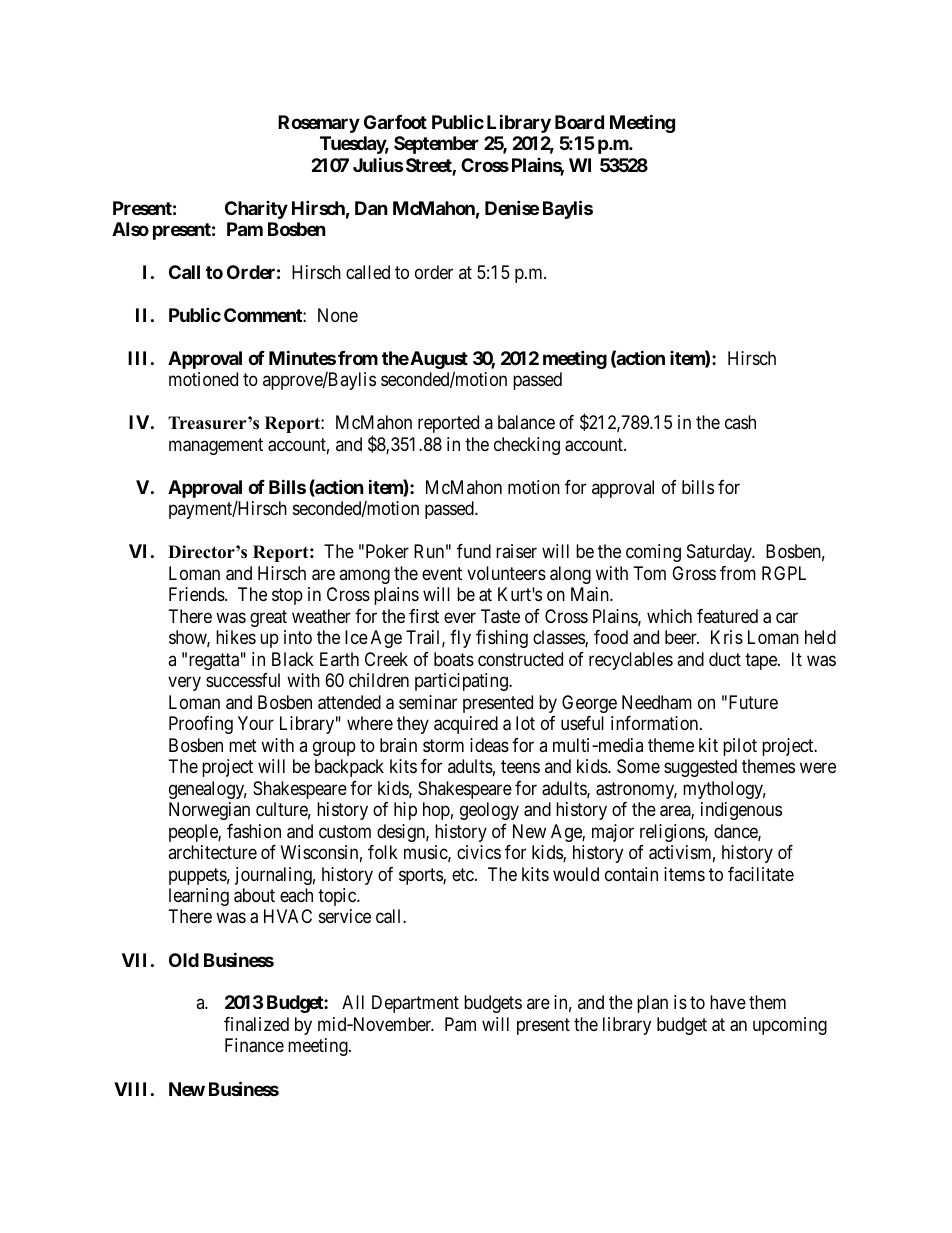 The width and height of the image is (952, 1233). Describe the element at coordinates (460, 617) in the image. I see `ever` at that location.
